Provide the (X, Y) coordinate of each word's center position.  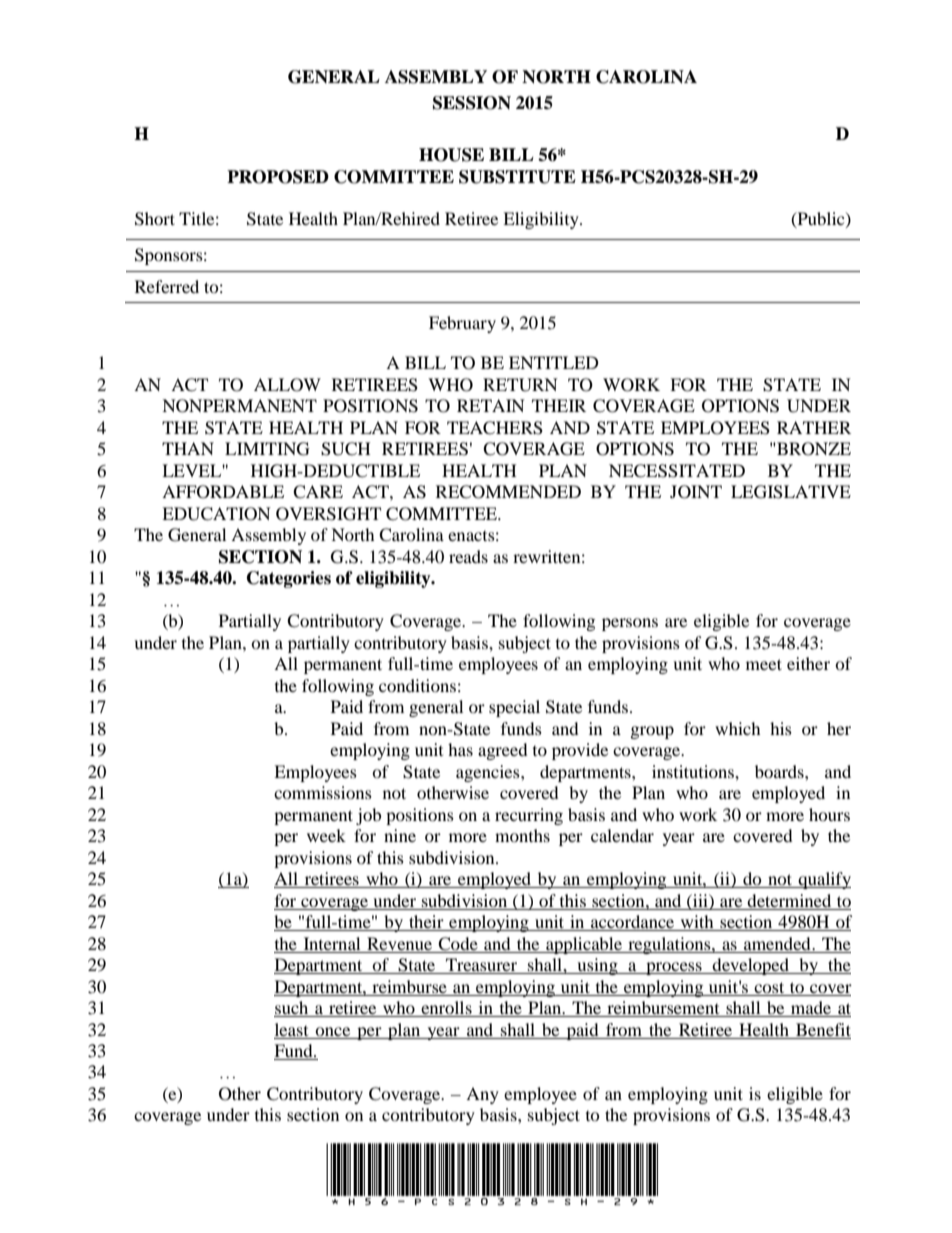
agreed (503, 751)
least (291, 1029)
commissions (323, 792)
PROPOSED (278, 177)
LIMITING (267, 449)
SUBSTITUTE (517, 177)
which (738, 728)
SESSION (472, 103)
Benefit (823, 1029)
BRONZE (813, 449)
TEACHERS (495, 428)
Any (482, 1095)
